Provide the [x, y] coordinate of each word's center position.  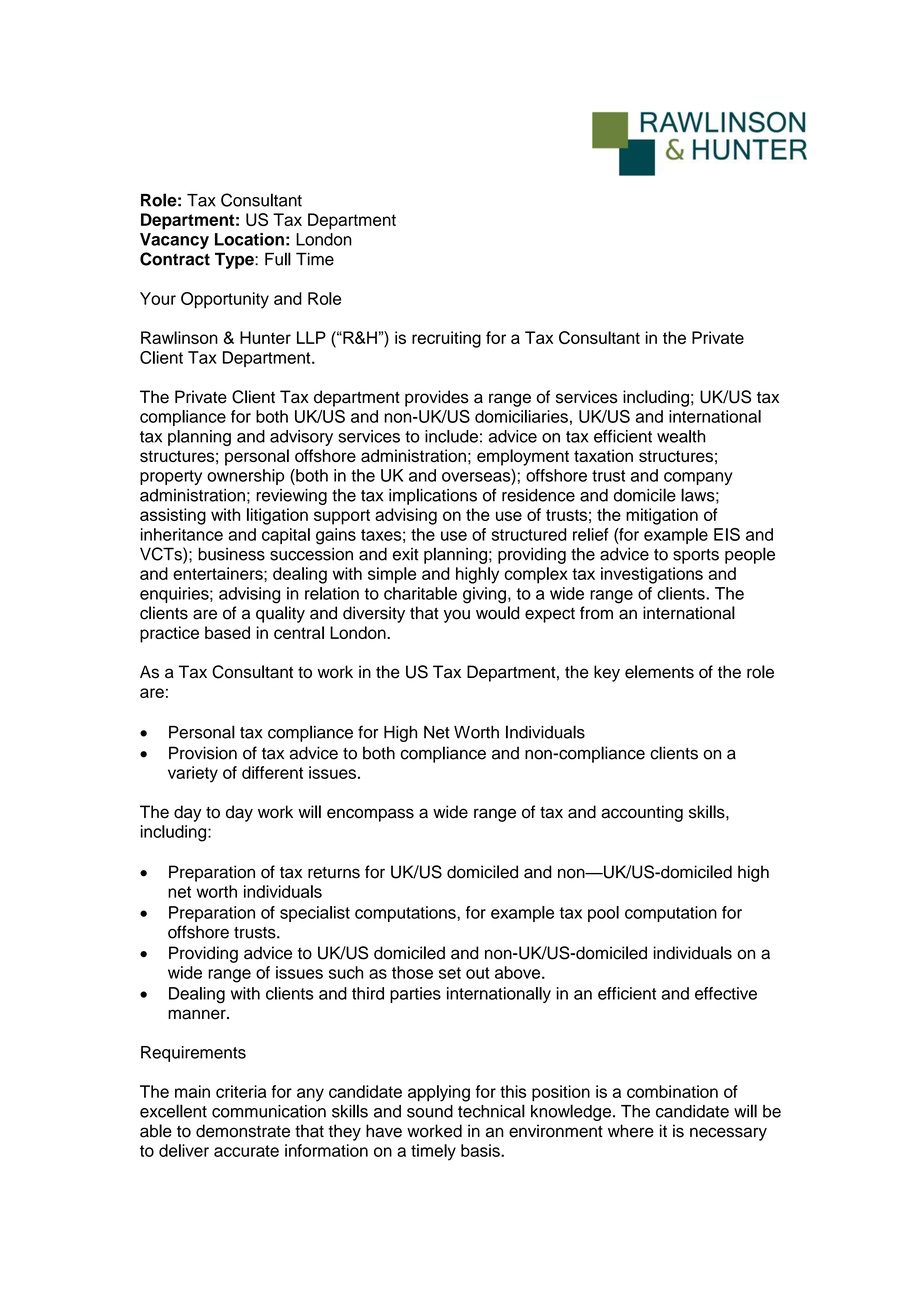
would [497, 613]
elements [659, 672]
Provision [203, 753]
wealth [681, 436]
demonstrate [243, 1131]
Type [235, 260]
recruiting [446, 339]
